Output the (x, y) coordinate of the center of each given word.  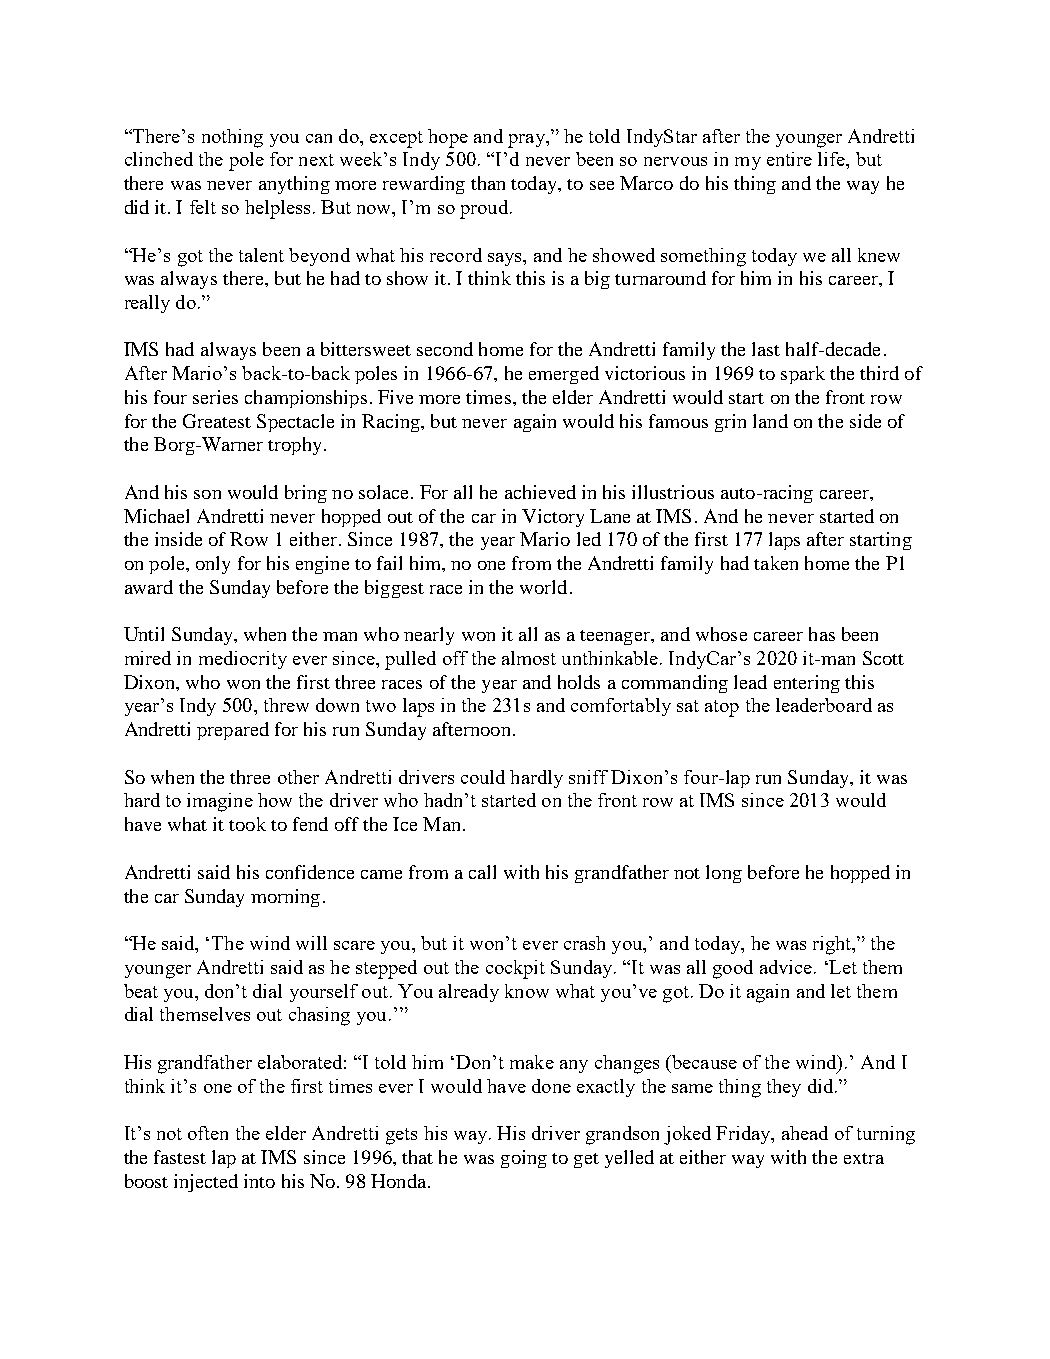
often (208, 1133)
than (488, 183)
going (524, 1159)
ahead (805, 1133)
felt (203, 207)
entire (789, 159)
